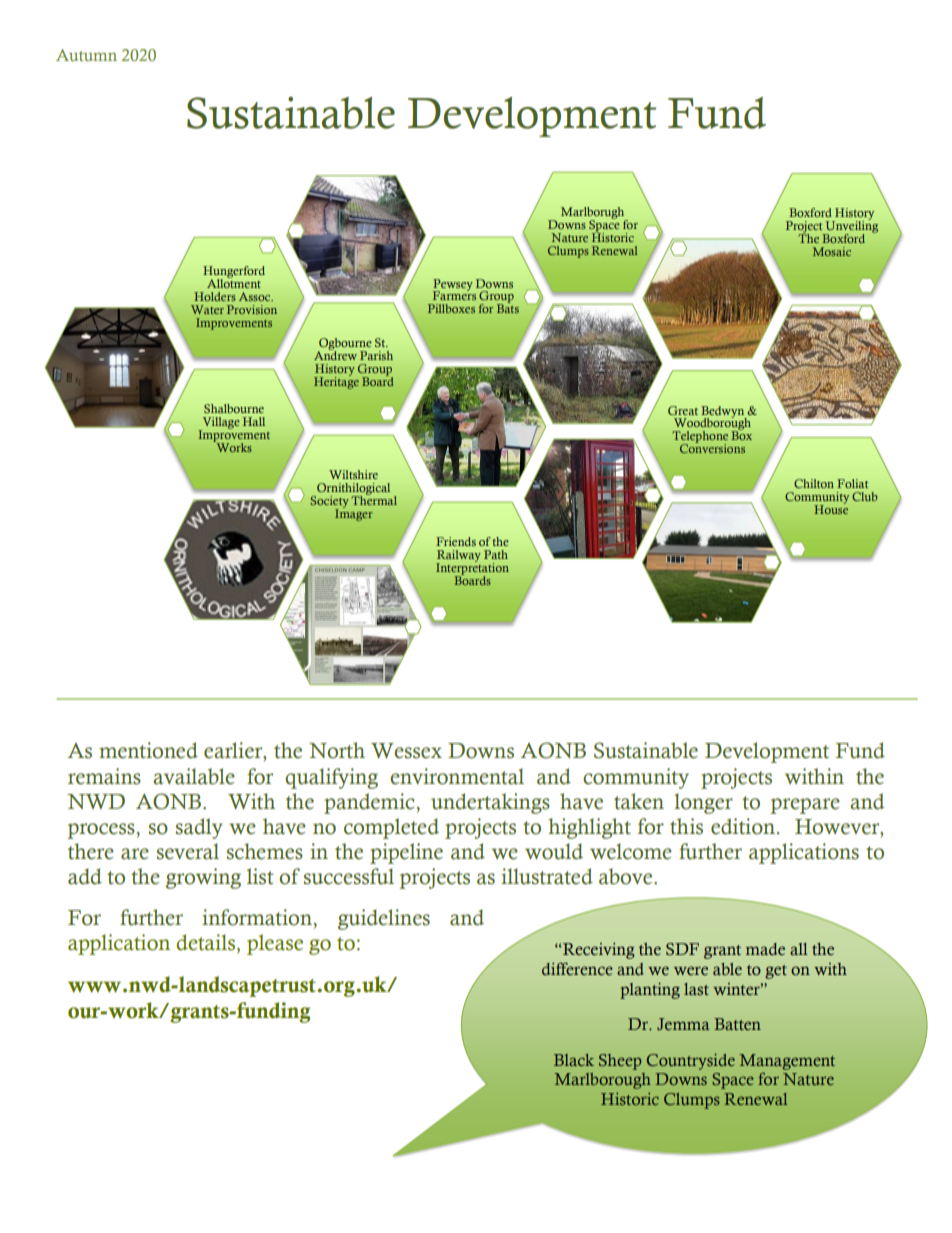 The image size is (952, 1233). Describe the element at coordinates (86, 55) in the document. I see `Autumn` at that location.
